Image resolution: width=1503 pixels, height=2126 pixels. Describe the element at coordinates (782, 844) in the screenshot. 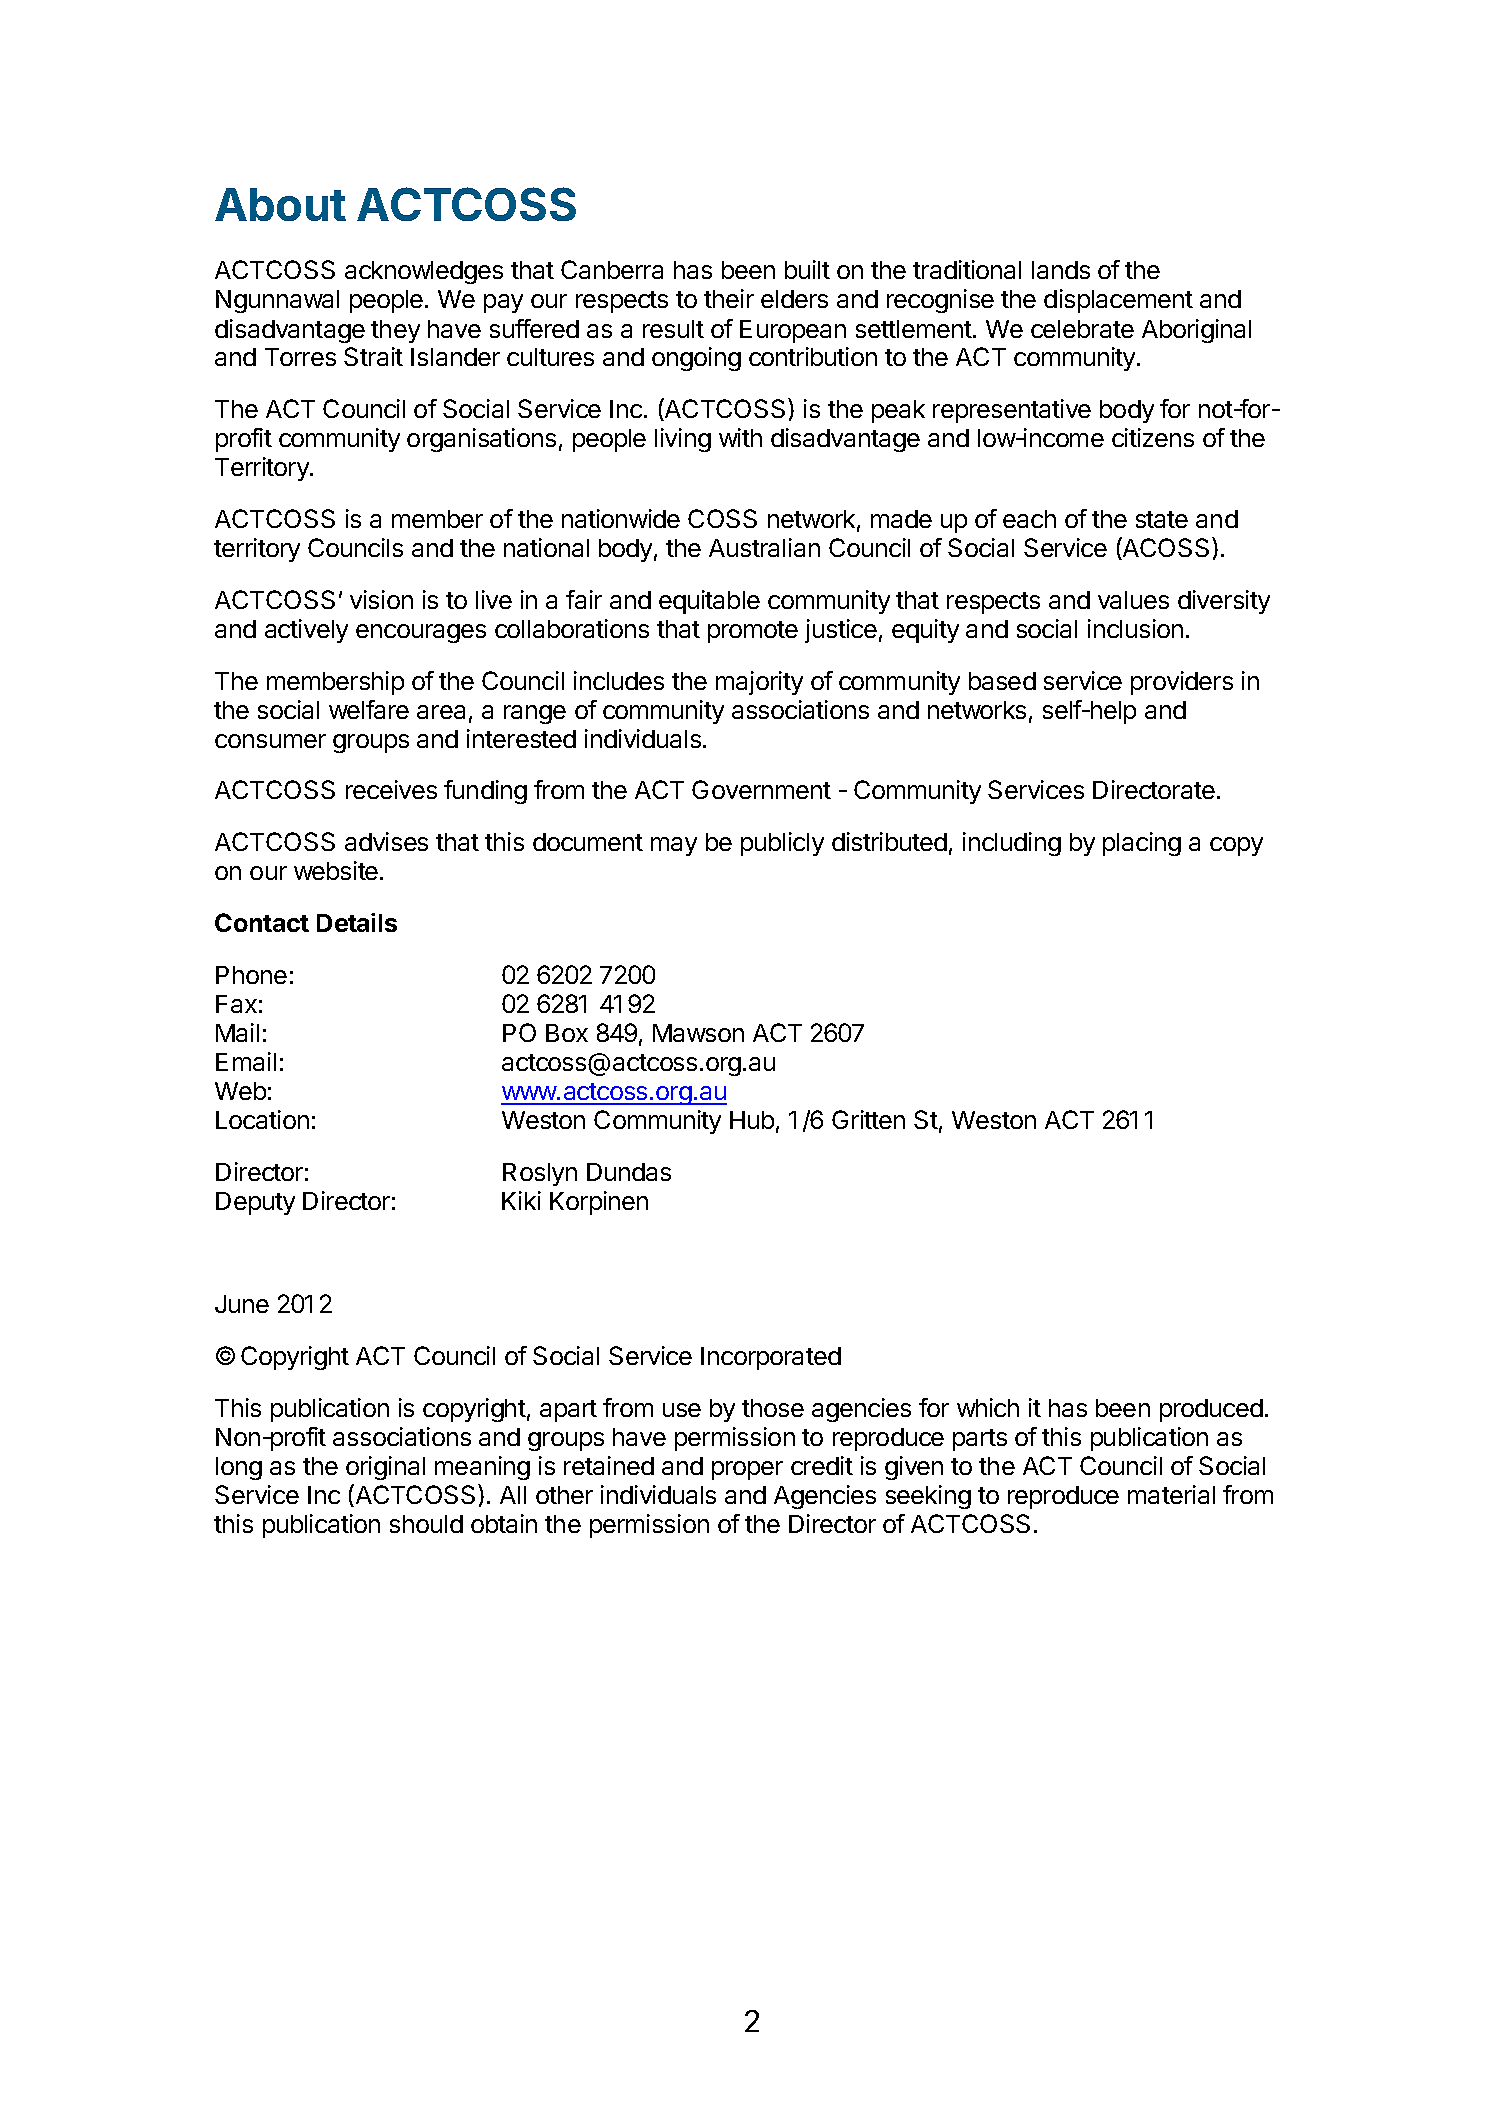

I see `publicly` at that location.
